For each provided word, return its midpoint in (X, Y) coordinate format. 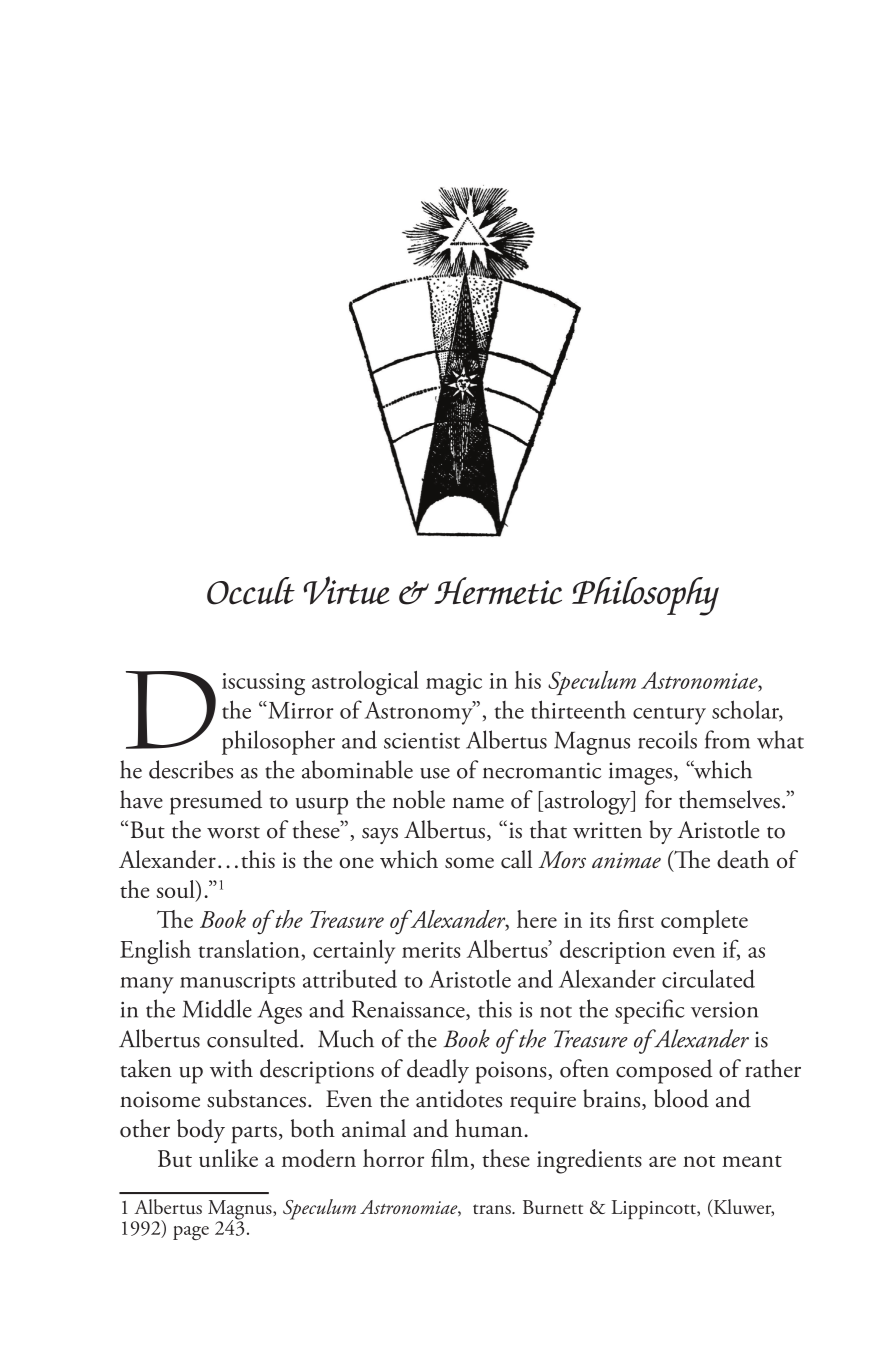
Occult (251, 591)
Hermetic (498, 591)
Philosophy (645, 596)
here (537, 919)
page (191, 1233)
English (155, 952)
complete (704, 922)
